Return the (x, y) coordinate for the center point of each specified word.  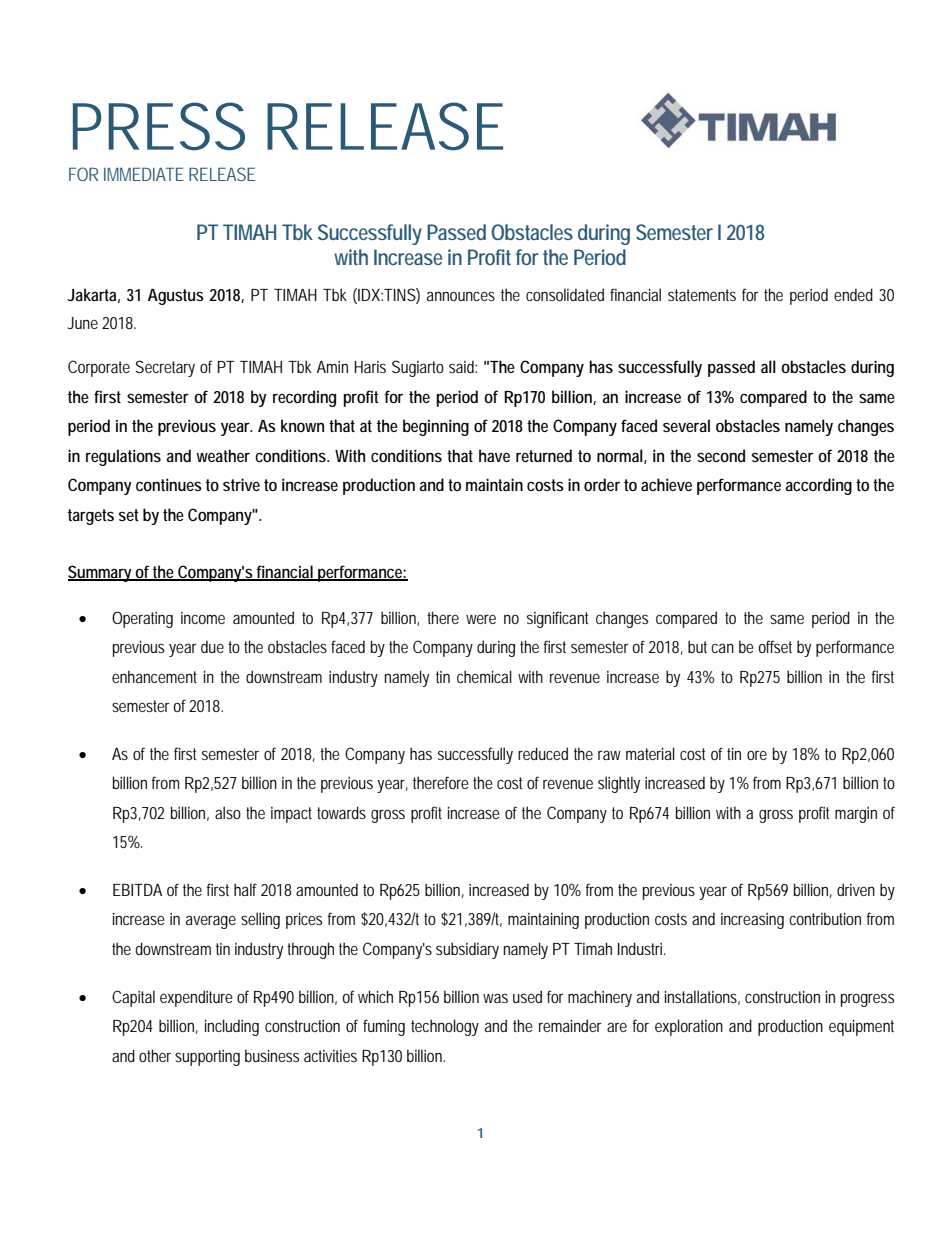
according (818, 486)
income (203, 618)
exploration (689, 1027)
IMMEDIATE (144, 174)
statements (702, 295)
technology (445, 1027)
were (481, 619)
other (155, 1055)
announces (461, 296)
